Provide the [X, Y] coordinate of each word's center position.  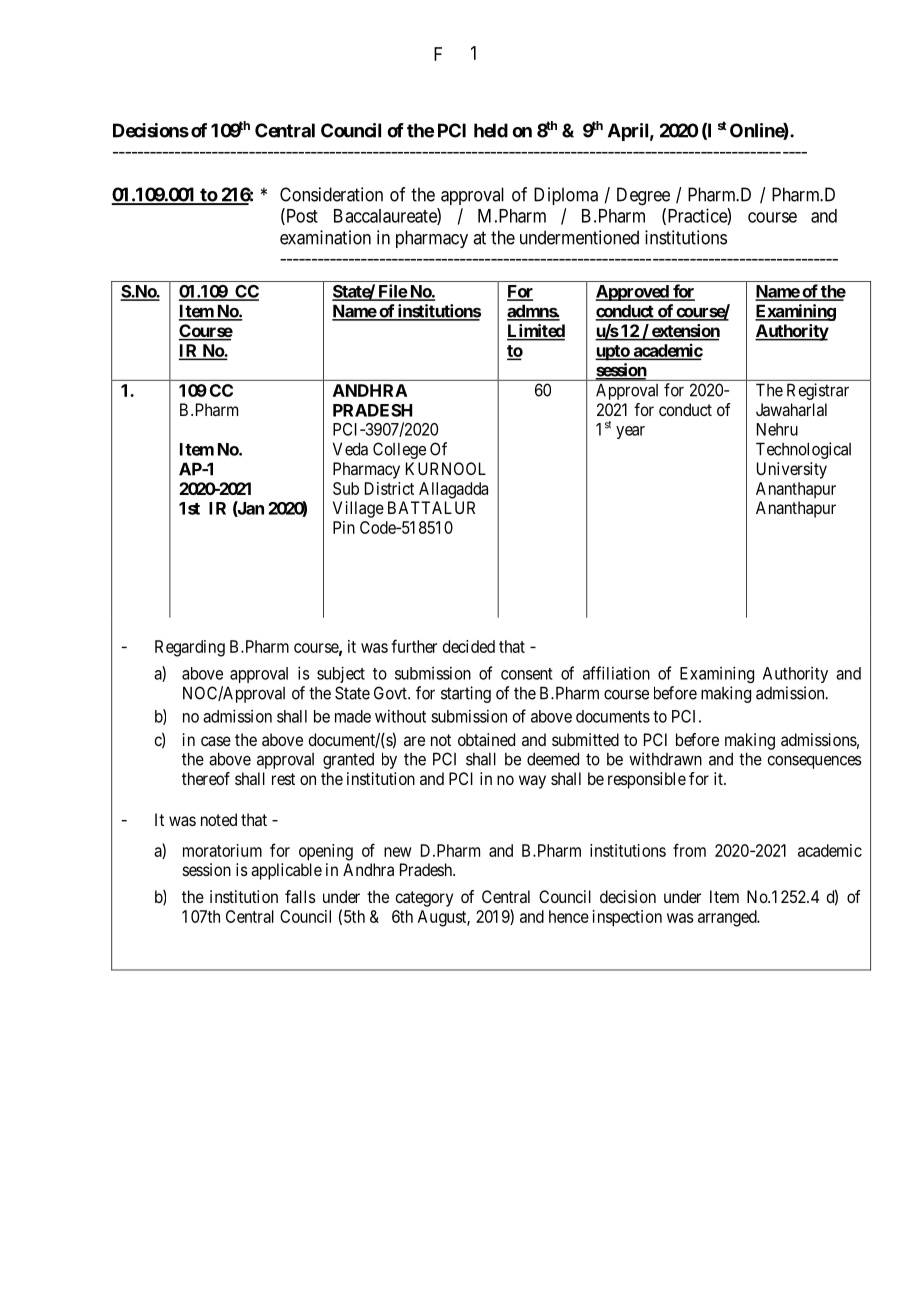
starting [466, 694]
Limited [536, 332]
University [792, 470]
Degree [643, 196]
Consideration [331, 194]
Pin [344, 527]
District [389, 488]
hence [569, 916]
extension [684, 332]
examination [325, 237]
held [491, 130]
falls [300, 896]
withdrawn [665, 759]
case [216, 741]
